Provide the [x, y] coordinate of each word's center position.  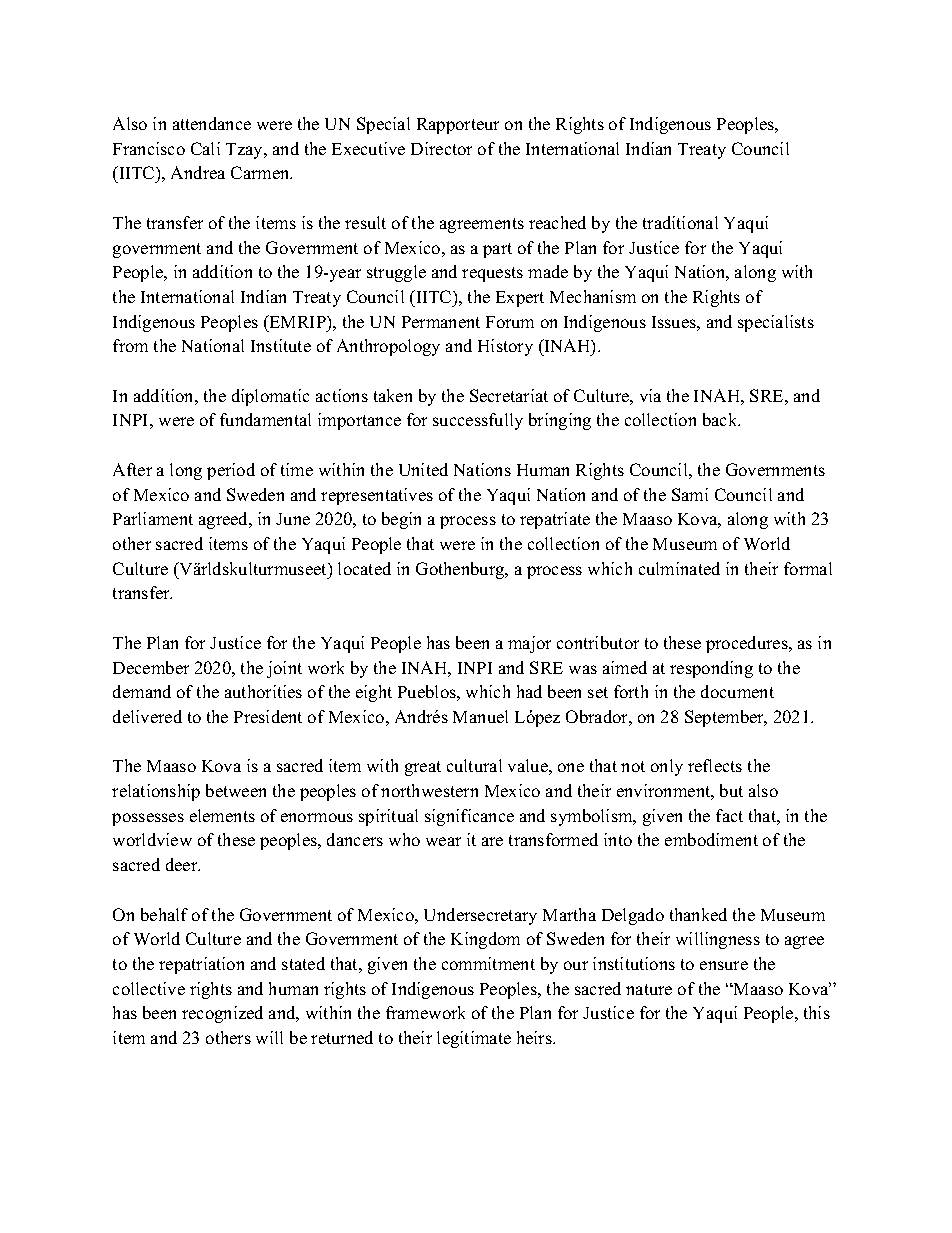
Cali [205, 148]
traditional [680, 222]
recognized [222, 1014]
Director [441, 148]
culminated [679, 568]
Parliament [153, 518]
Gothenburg [461, 570]
